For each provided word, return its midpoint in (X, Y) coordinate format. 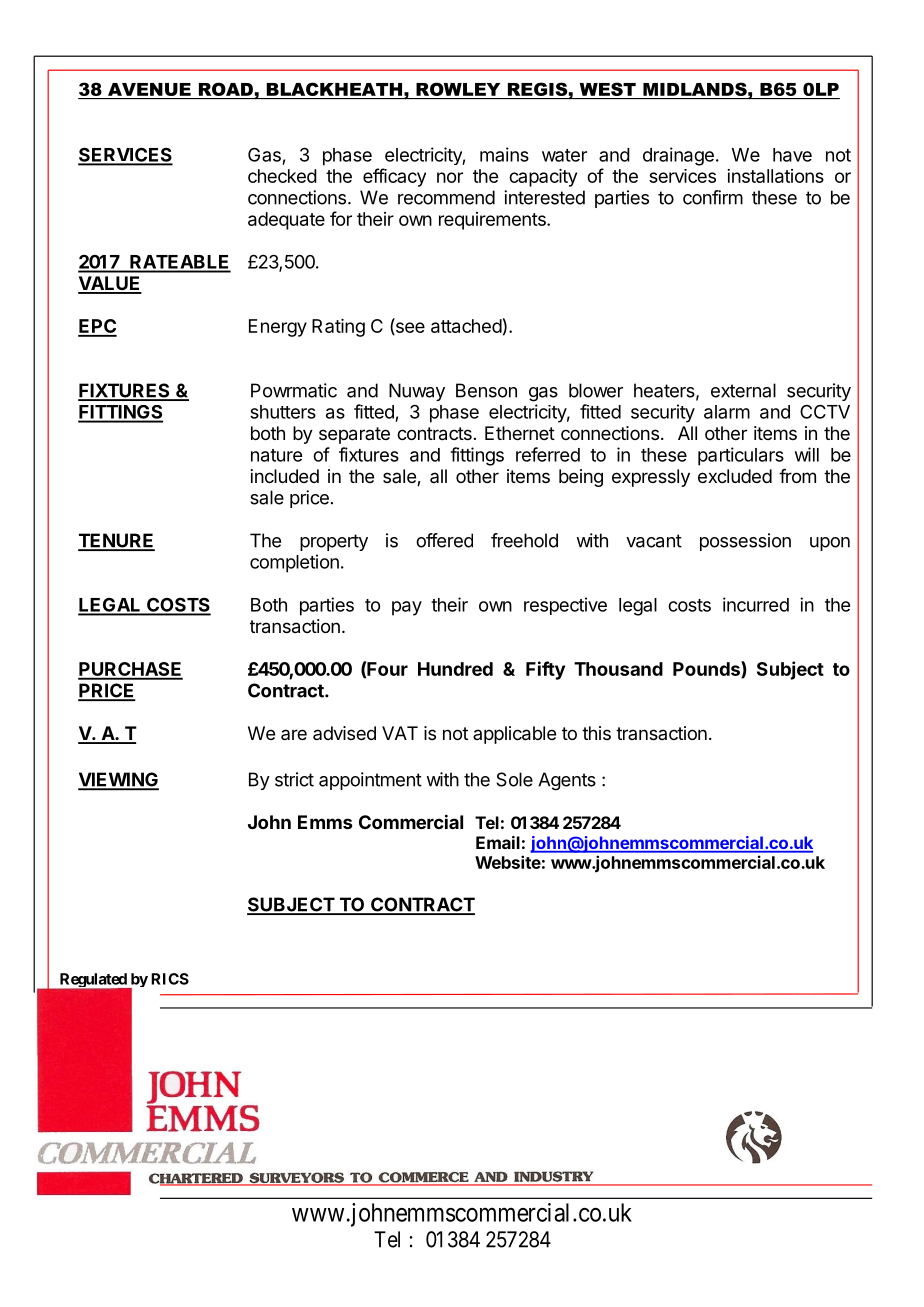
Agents (567, 781)
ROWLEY (458, 89)
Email (498, 842)
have (792, 155)
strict (294, 779)
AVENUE (149, 89)
